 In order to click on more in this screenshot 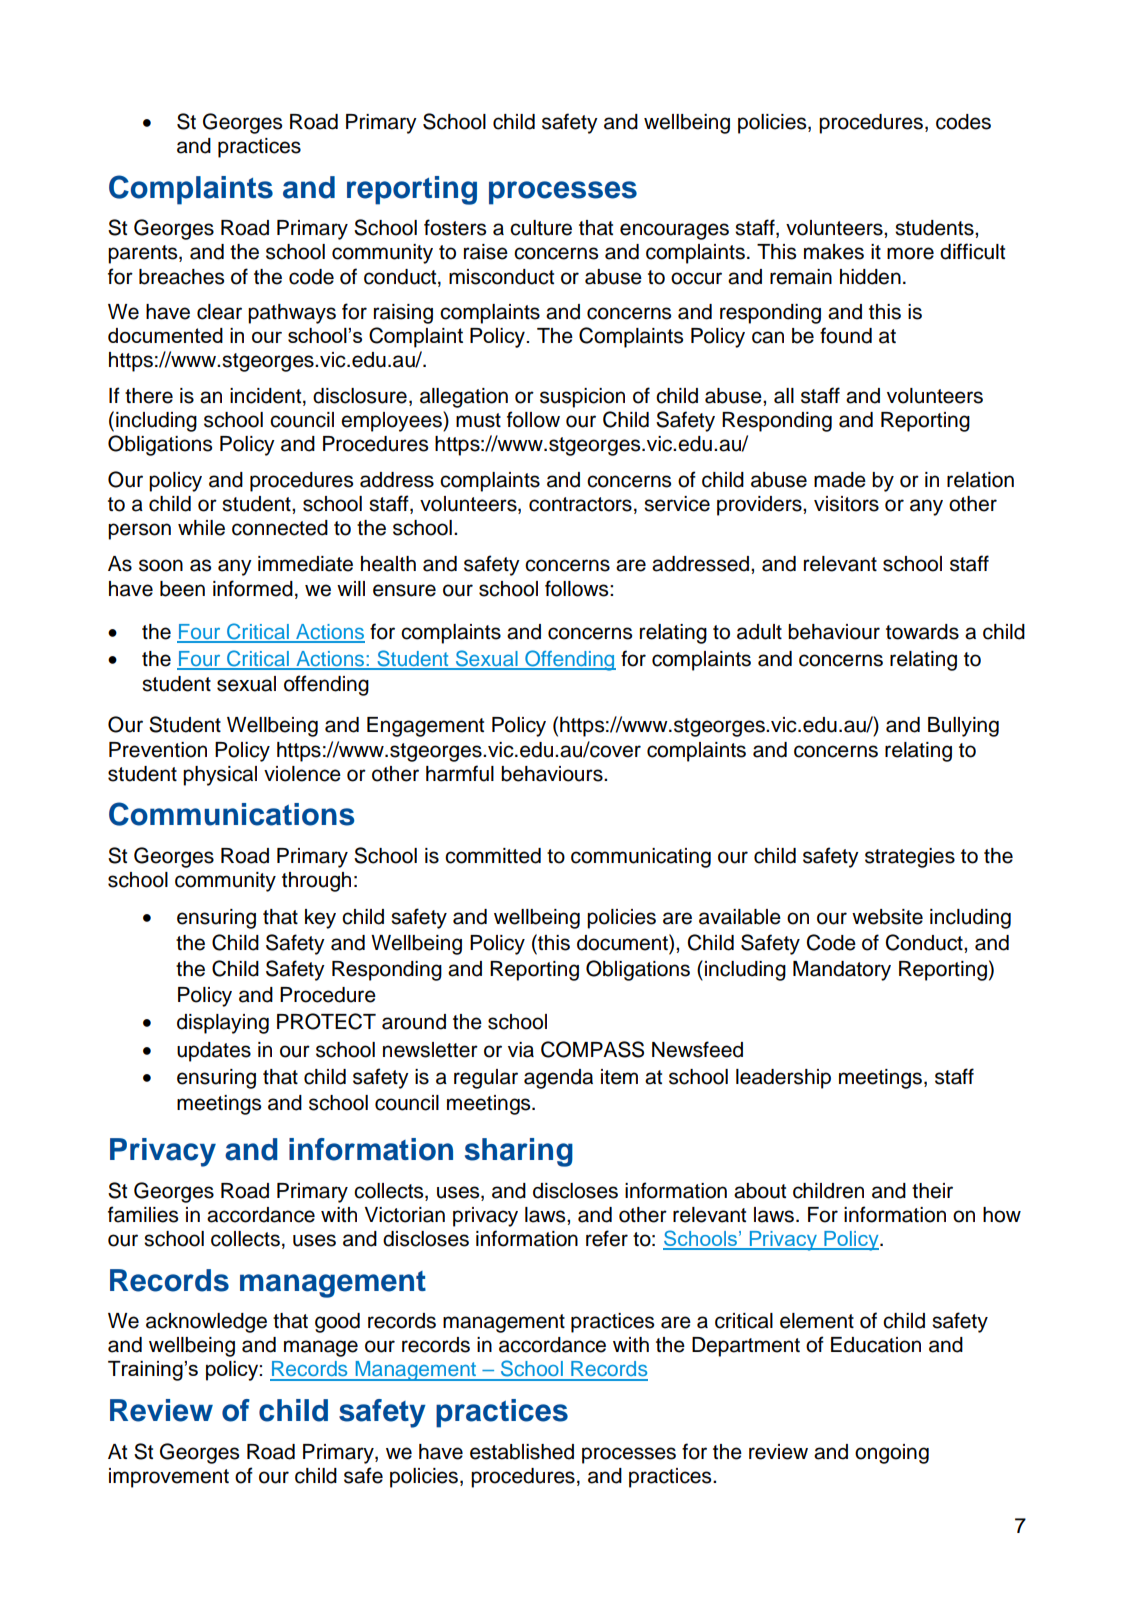, I will do `click(910, 253)`.
